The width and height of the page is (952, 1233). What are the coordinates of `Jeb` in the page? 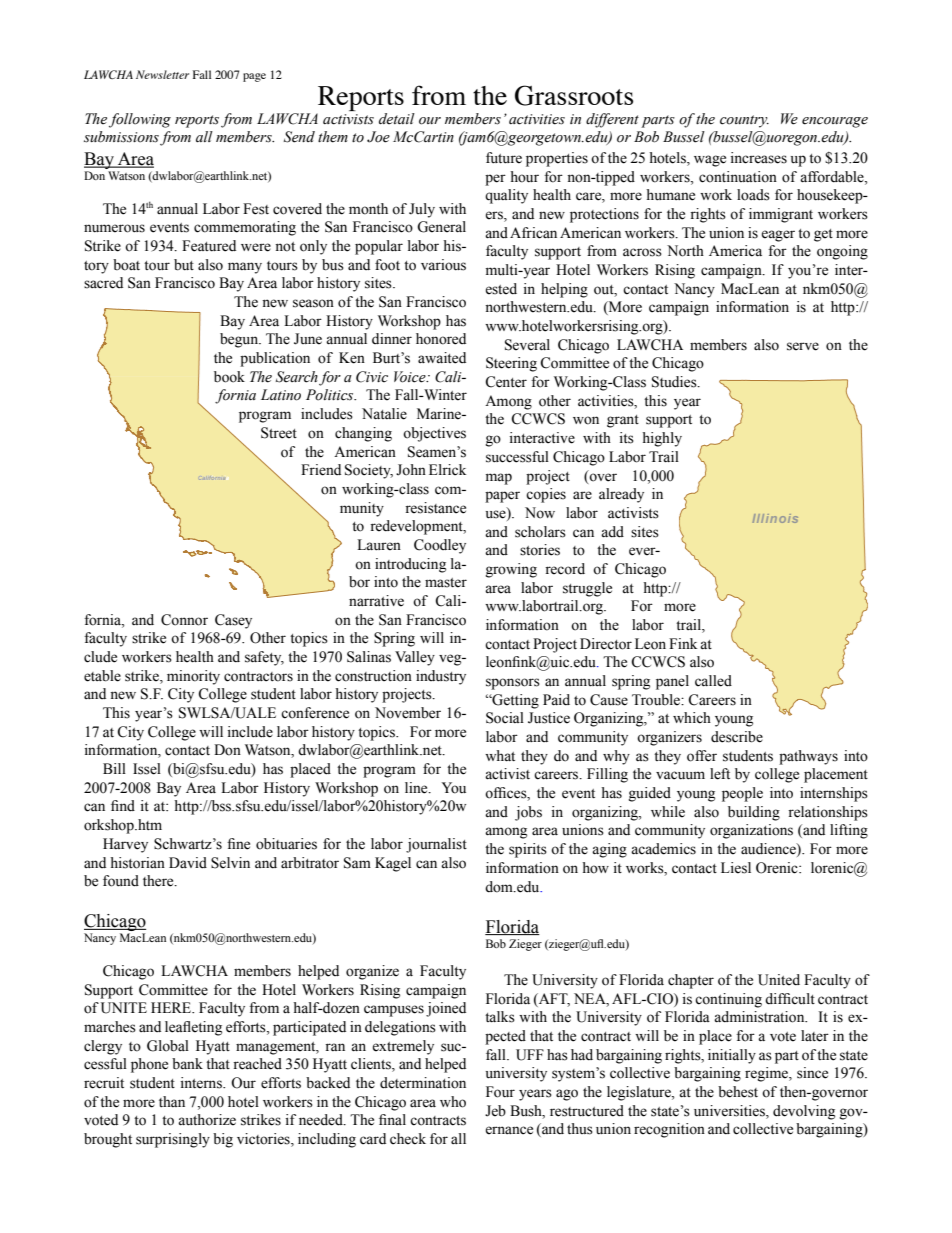 It's located at (495, 1111).
